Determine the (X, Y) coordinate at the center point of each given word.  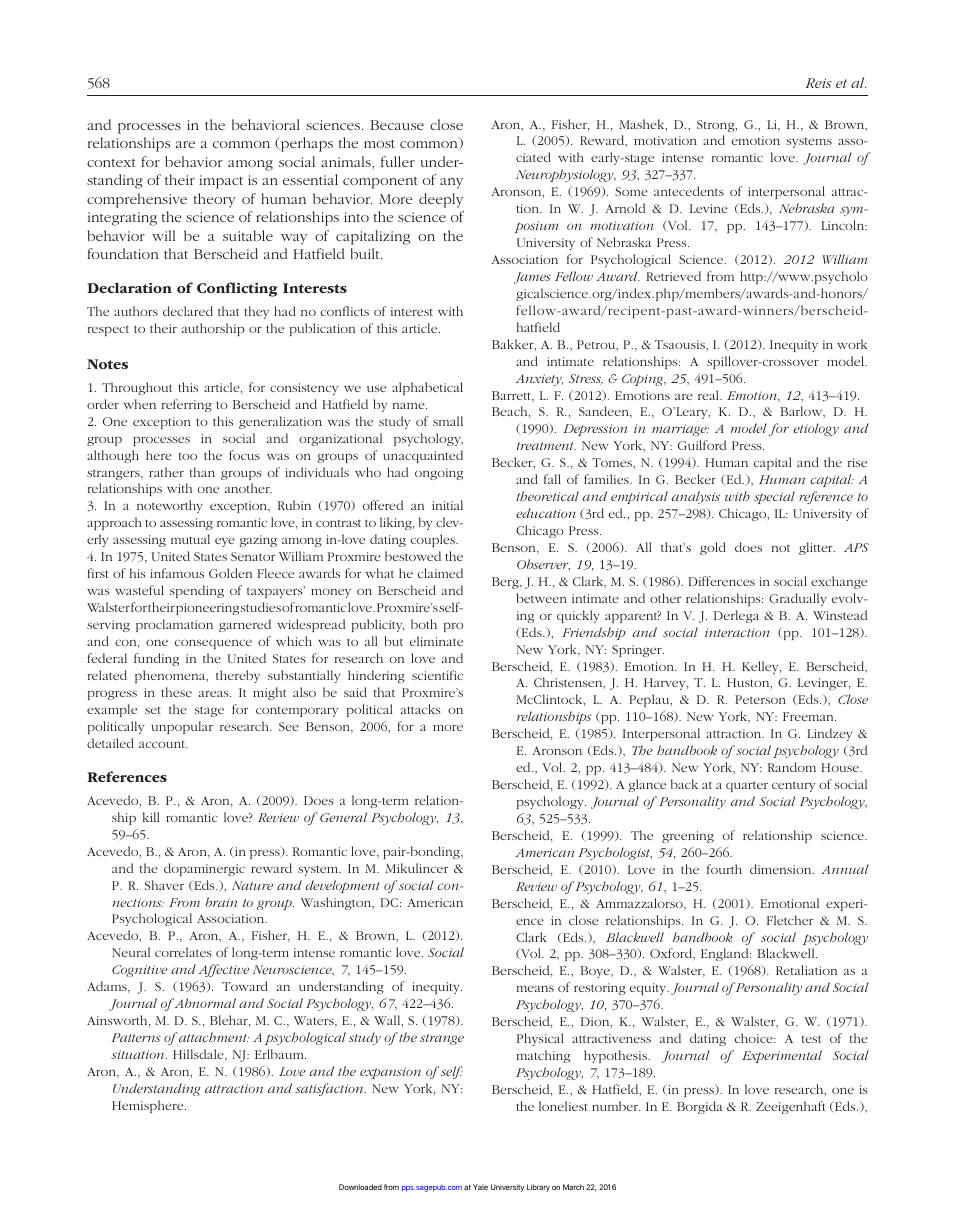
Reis (819, 83)
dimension (782, 869)
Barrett (512, 396)
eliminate (436, 641)
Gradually (798, 599)
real (709, 395)
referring (187, 405)
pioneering (207, 609)
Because (397, 125)
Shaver (164, 885)
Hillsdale (199, 1055)
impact (221, 182)
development (342, 886)
